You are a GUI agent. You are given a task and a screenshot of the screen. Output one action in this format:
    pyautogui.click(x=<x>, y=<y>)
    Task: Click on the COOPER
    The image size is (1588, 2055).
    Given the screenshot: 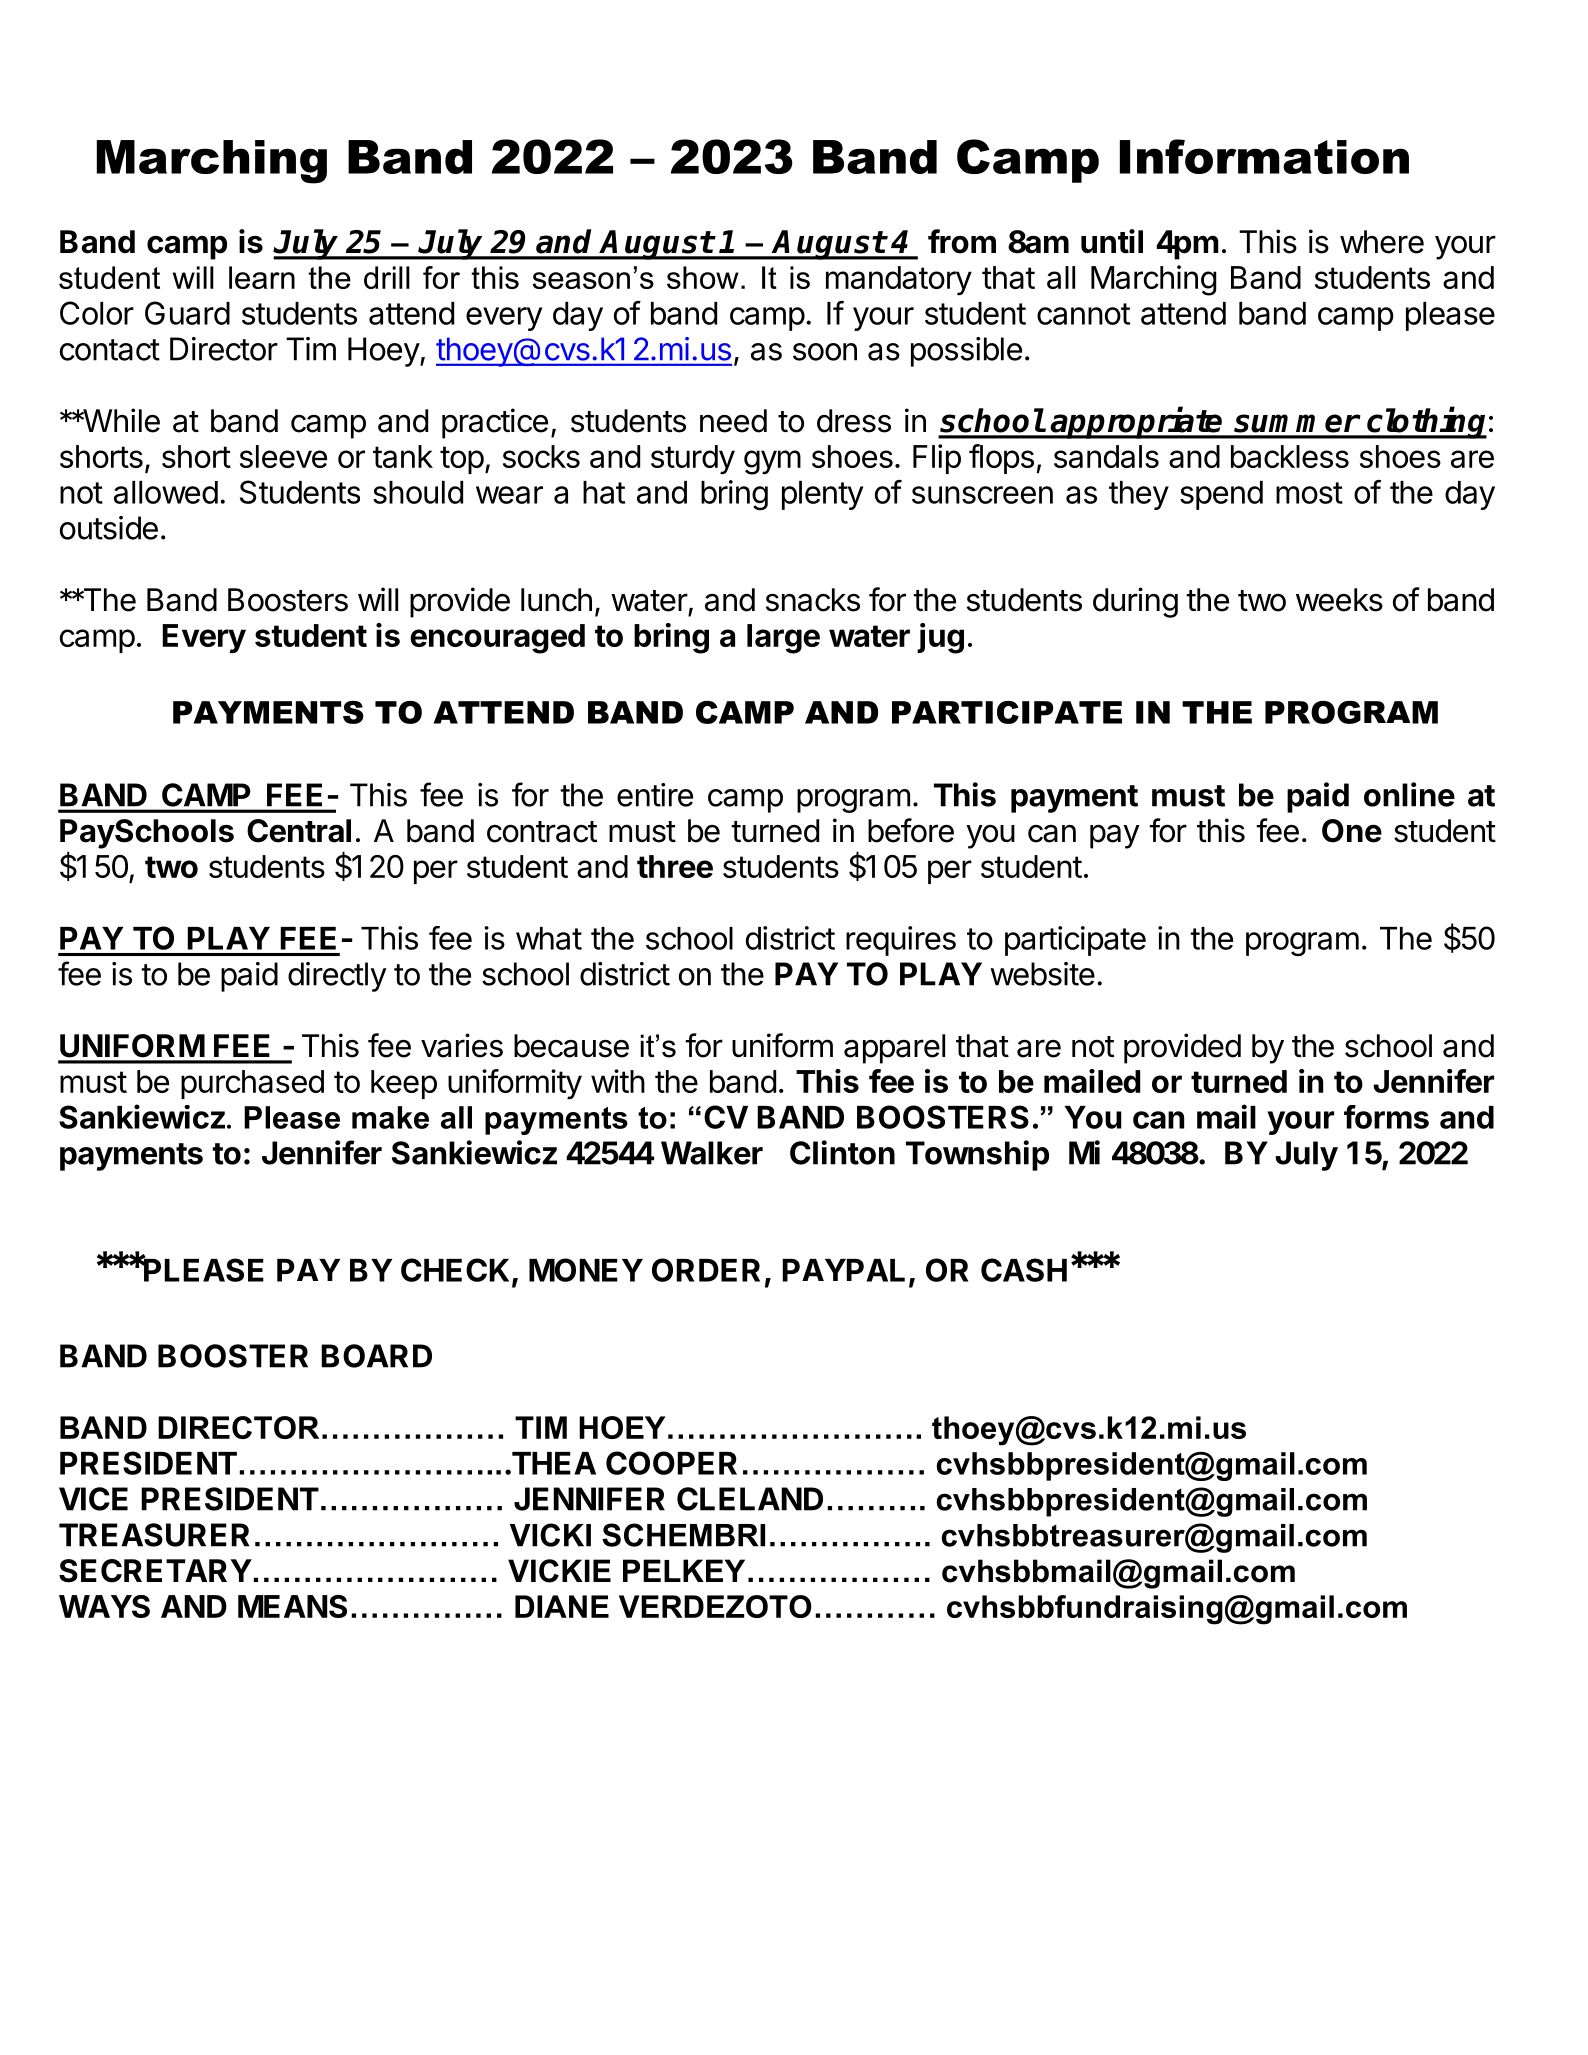 What is the action you would take?
    pyautogui.click(x=671, y=1463)
